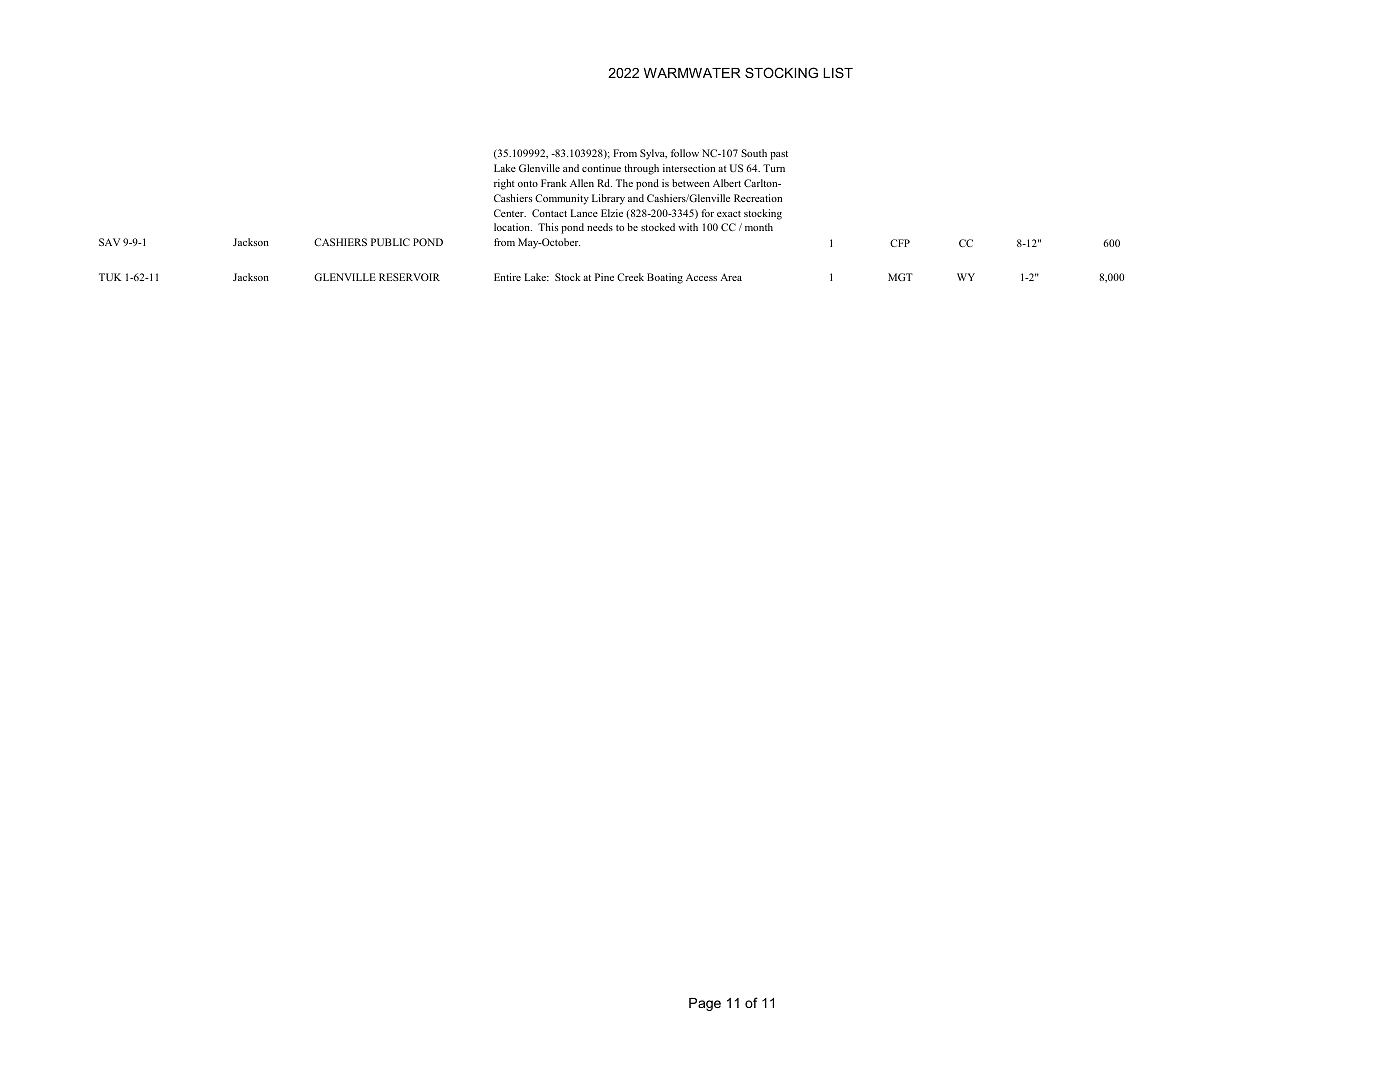 The image size is (1397, 1079). Describe the element at coordinates (409, 277) in the document. I see `RESERVOIR` at that location.
